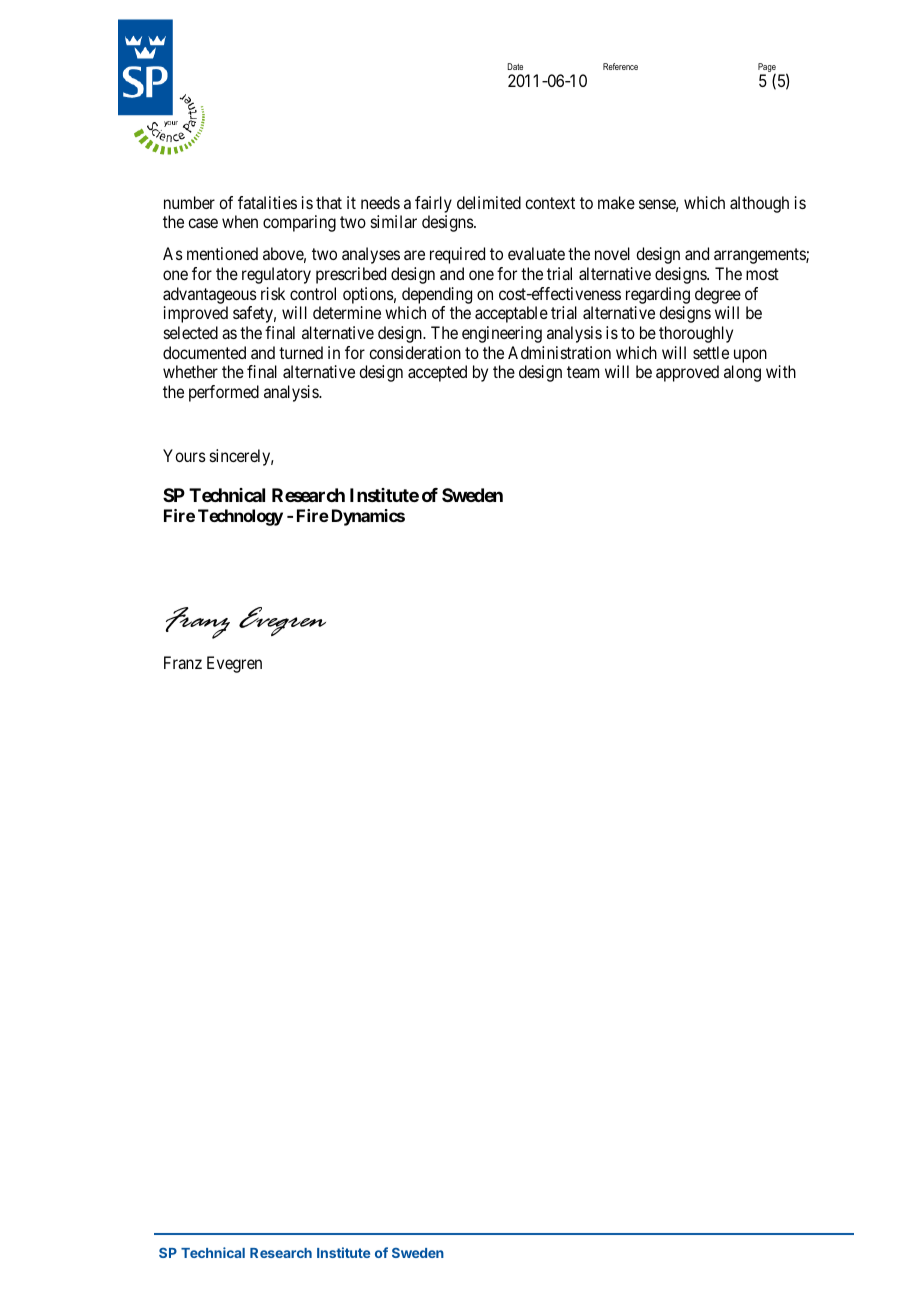 Image resolution: width=924 pixels, height=1308 pixels. Describe the element at coordinates (273, 293) in the document. I see `risk` at that location.
